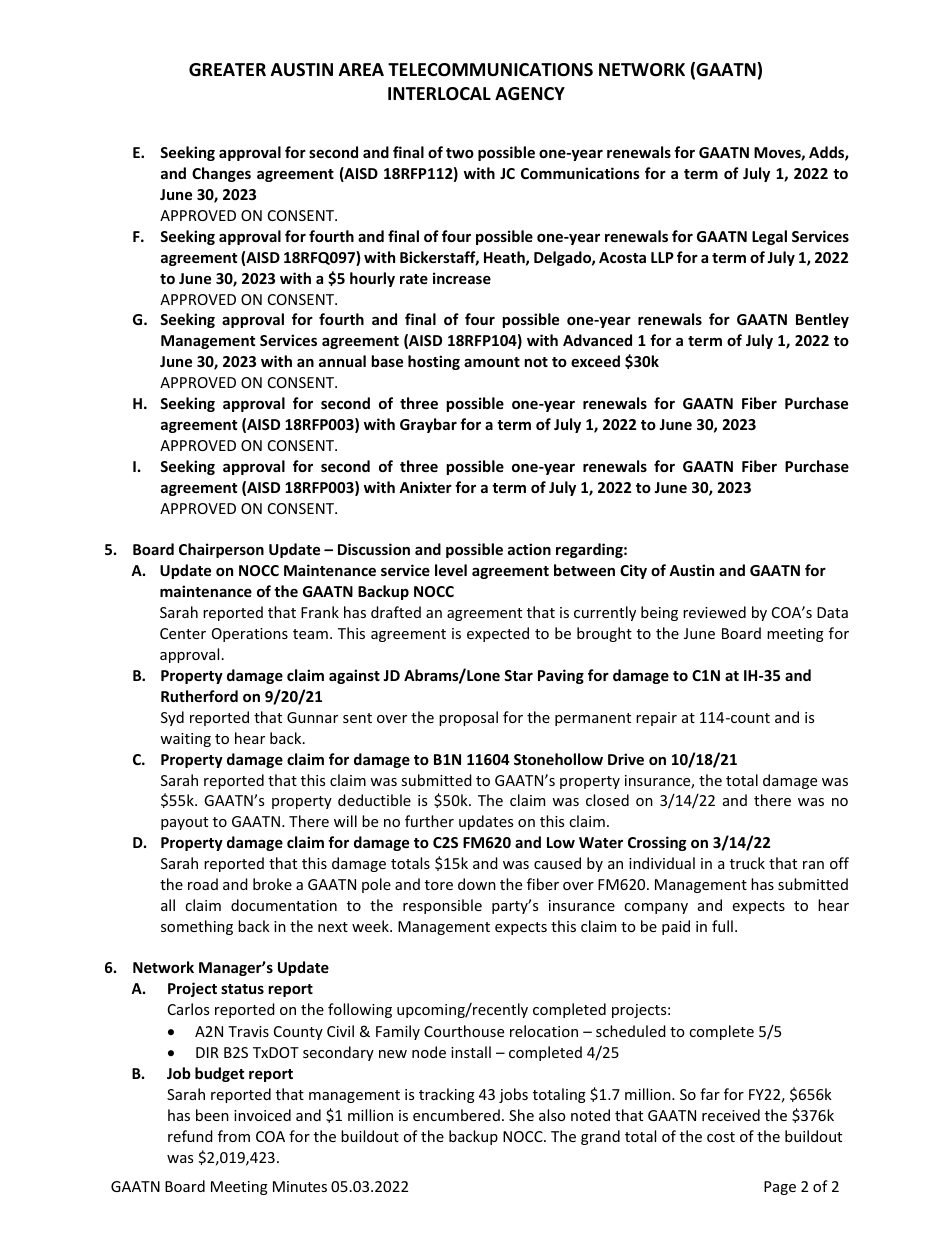 The width and height of the screenshot is (952, 1233). I want to click on repair, so click(656, 719).
